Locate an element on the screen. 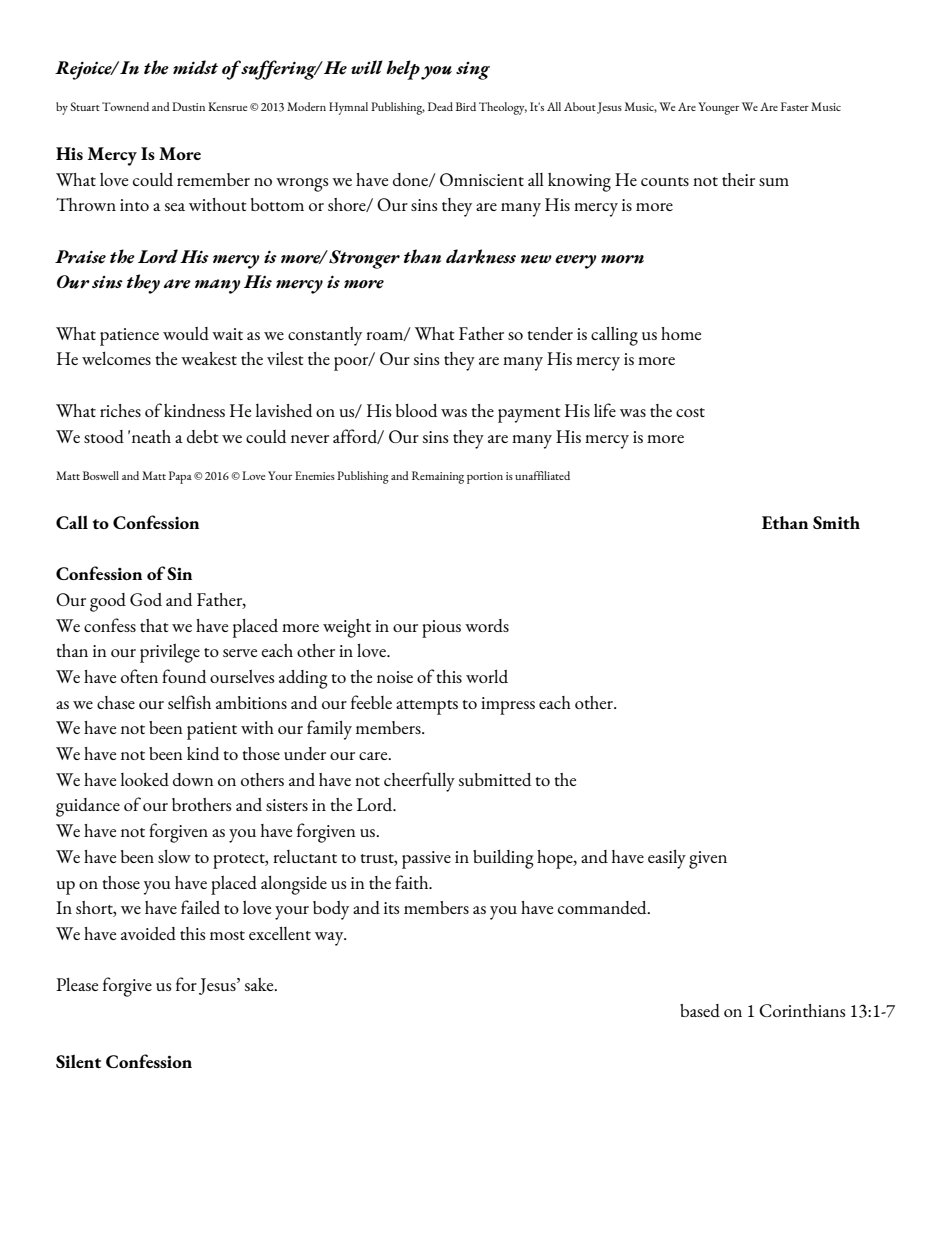  selfish is located at coordinates (189, 702).
